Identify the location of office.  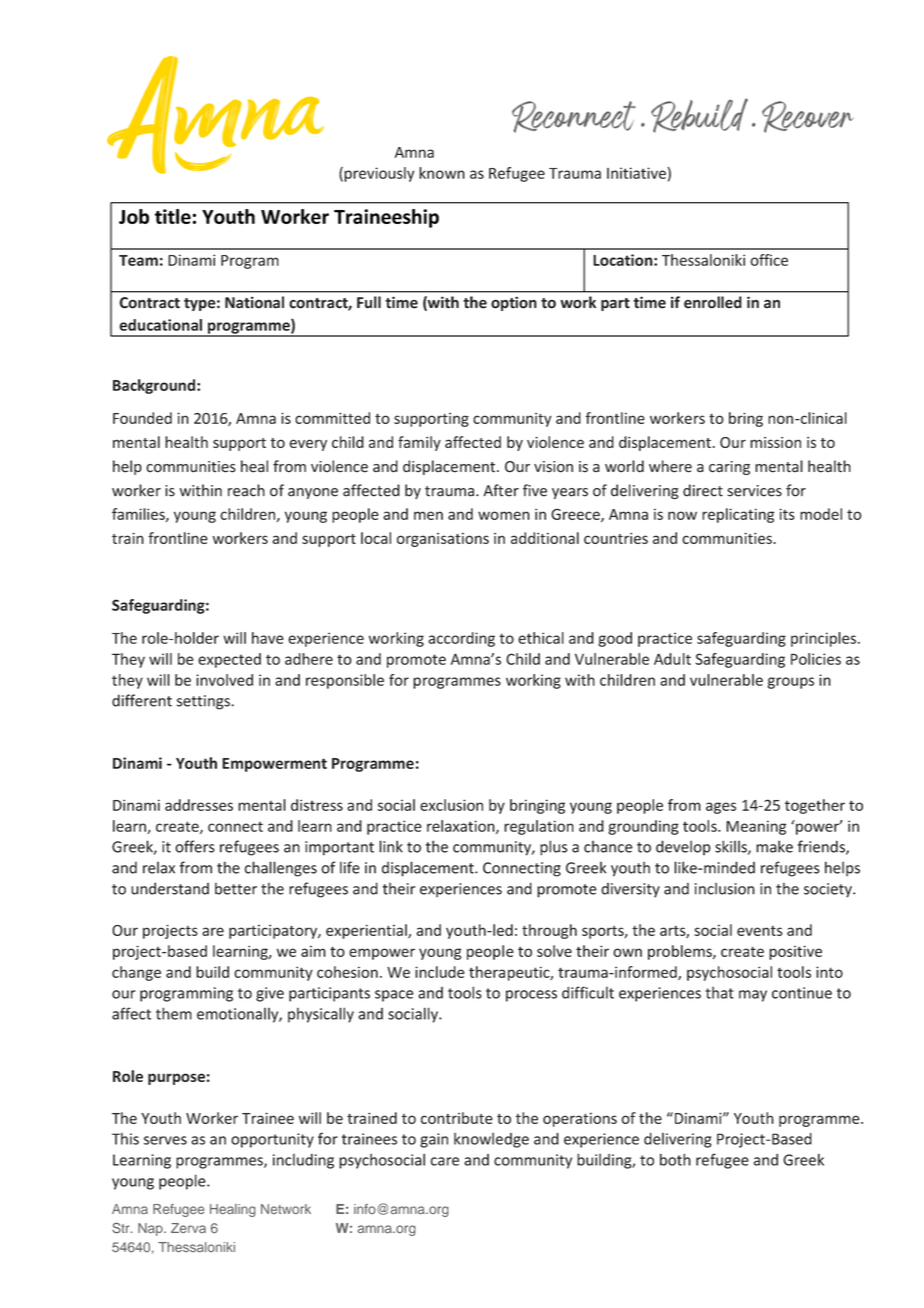
(769, 260).
